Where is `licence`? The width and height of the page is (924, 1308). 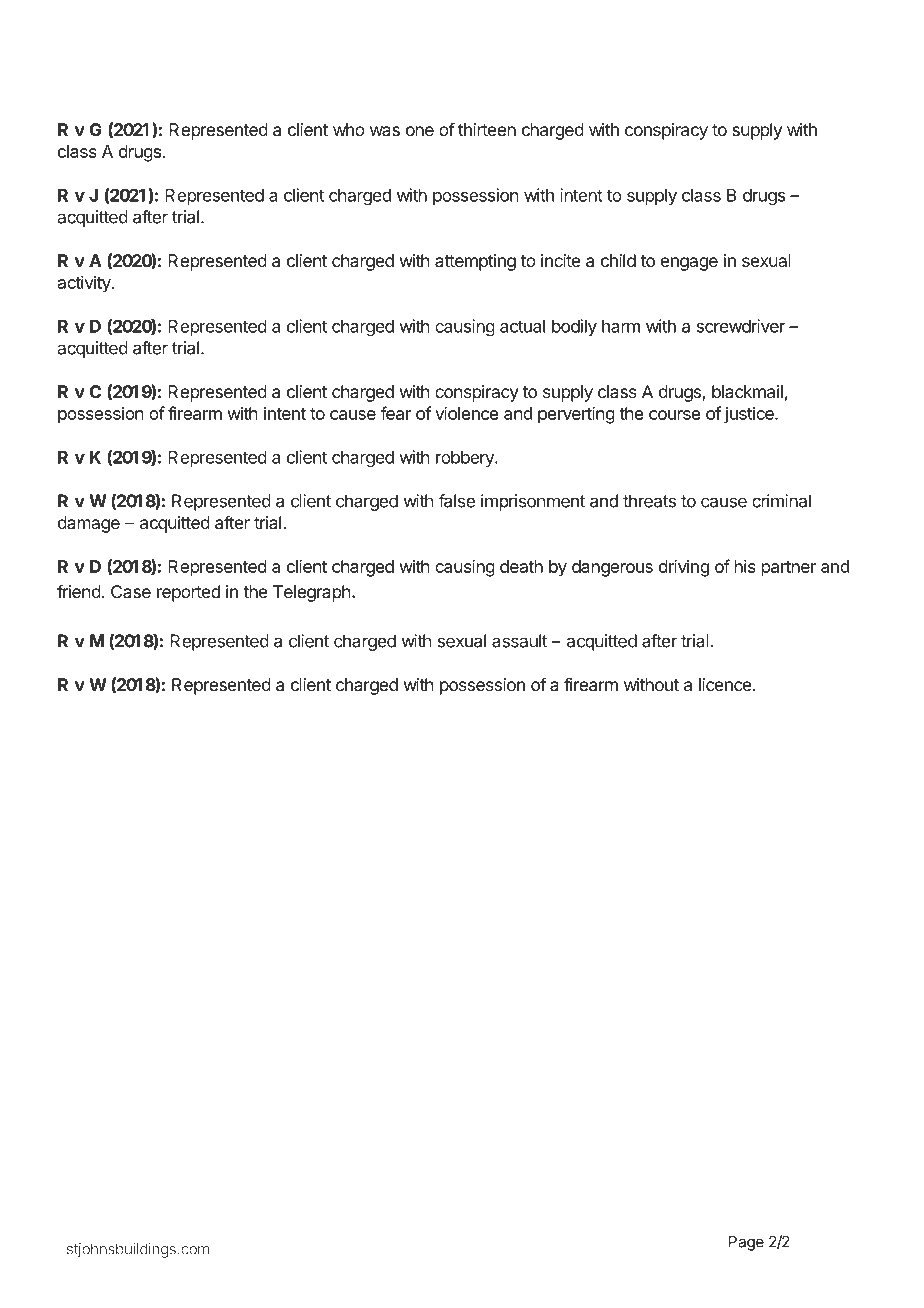 licence is located at coordinates (726, 684).
